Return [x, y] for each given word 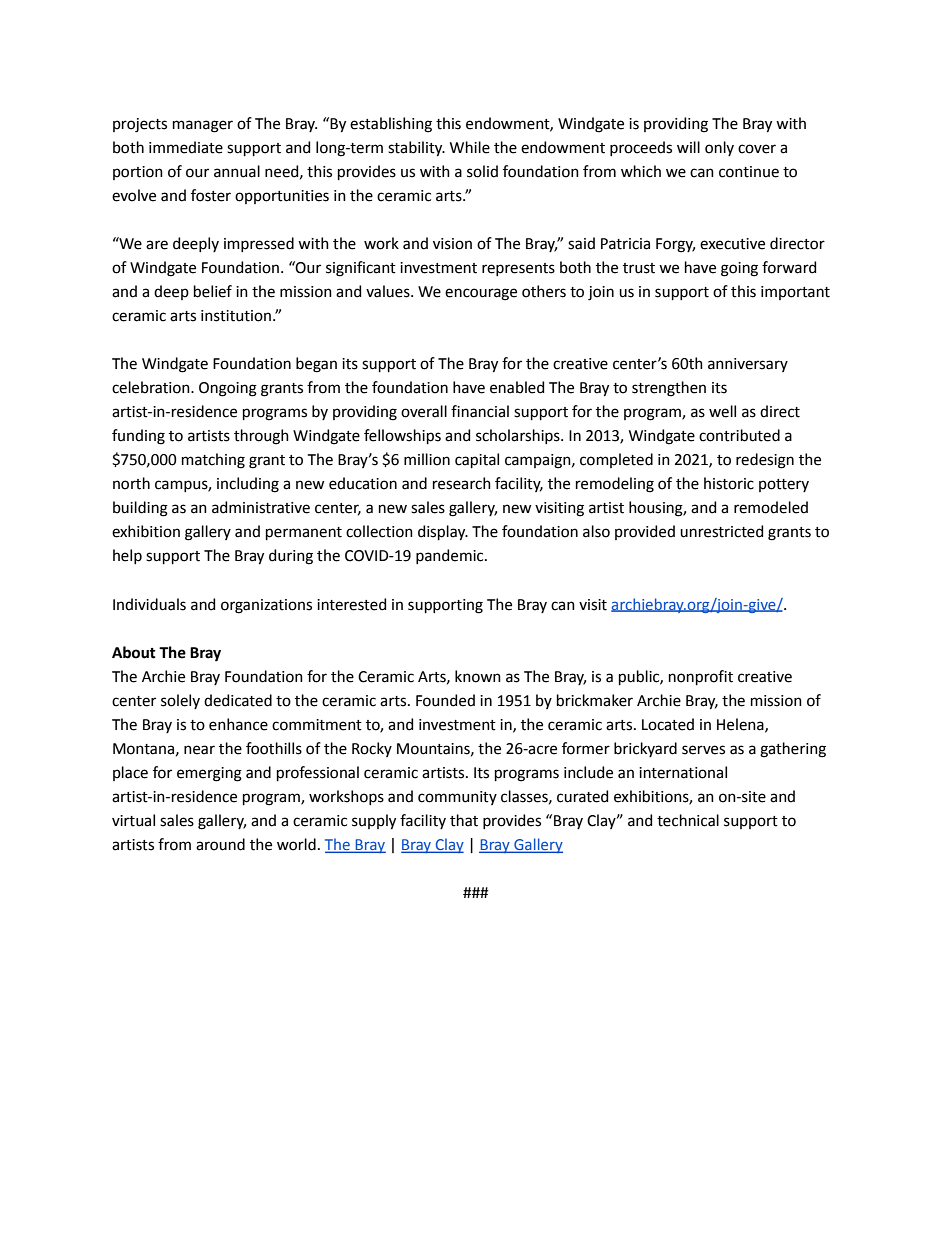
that [464, 820]
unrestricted [721, 531]
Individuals [149, 604]
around [220, 844]
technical [688, 820]
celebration [152, 387]
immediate [186, 147]
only [719, 148]
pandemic [451, 556]
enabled [517, 387]
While [470, 147]
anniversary [748, 365]
